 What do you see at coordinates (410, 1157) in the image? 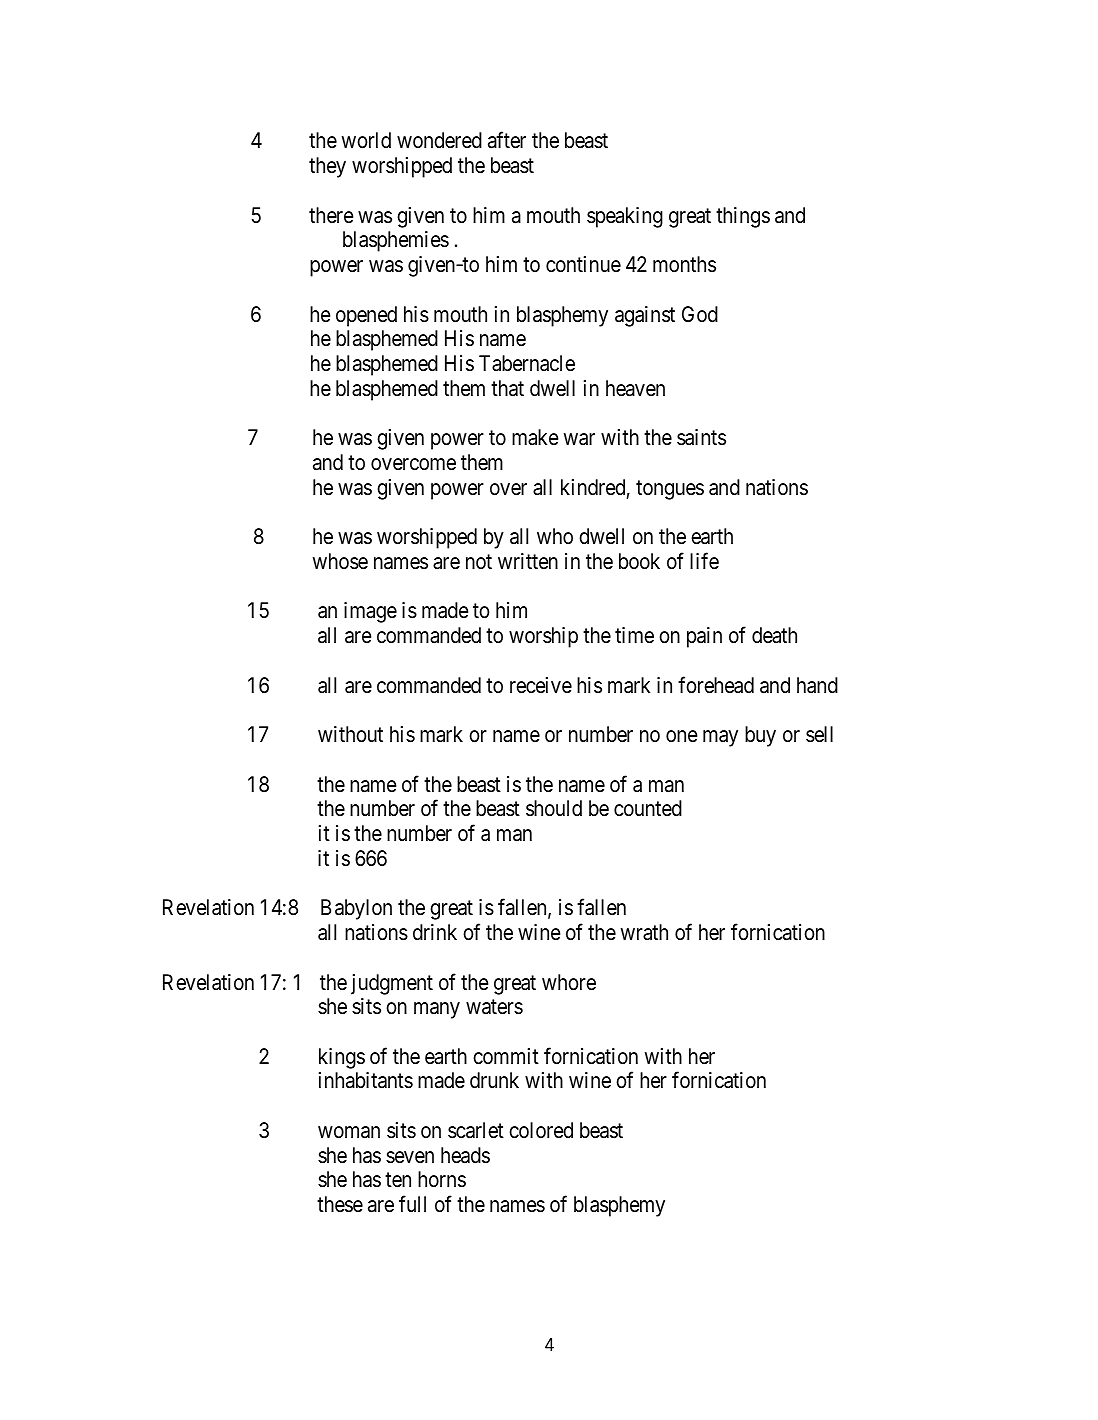
I see `seven` at bounding box center [410, 1157].
